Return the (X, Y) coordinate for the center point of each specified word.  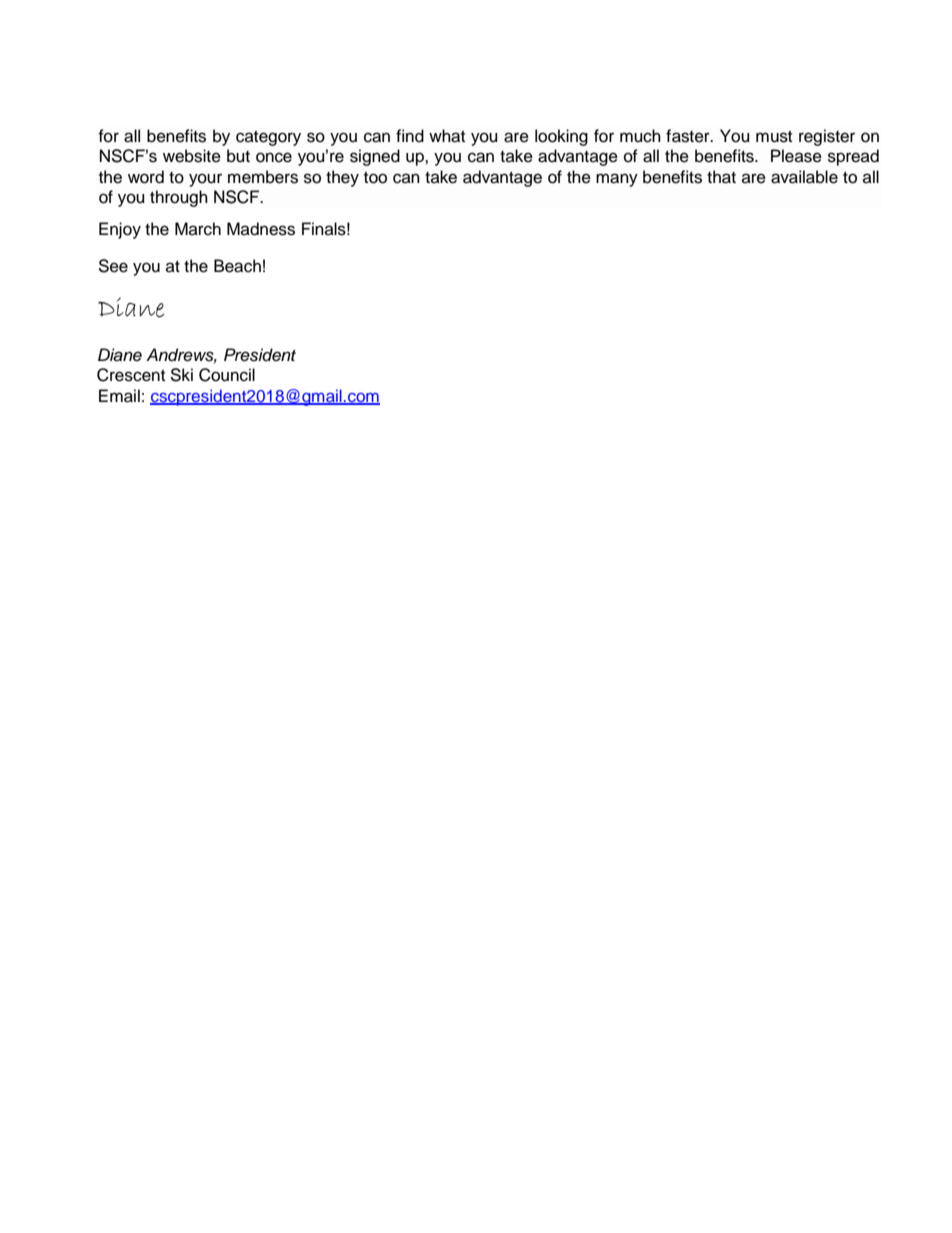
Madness (261, 229)
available (804, 177)
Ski (181, 375)
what (447, 136)
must (774, 137)
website (192, 156)
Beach (237, 266)
